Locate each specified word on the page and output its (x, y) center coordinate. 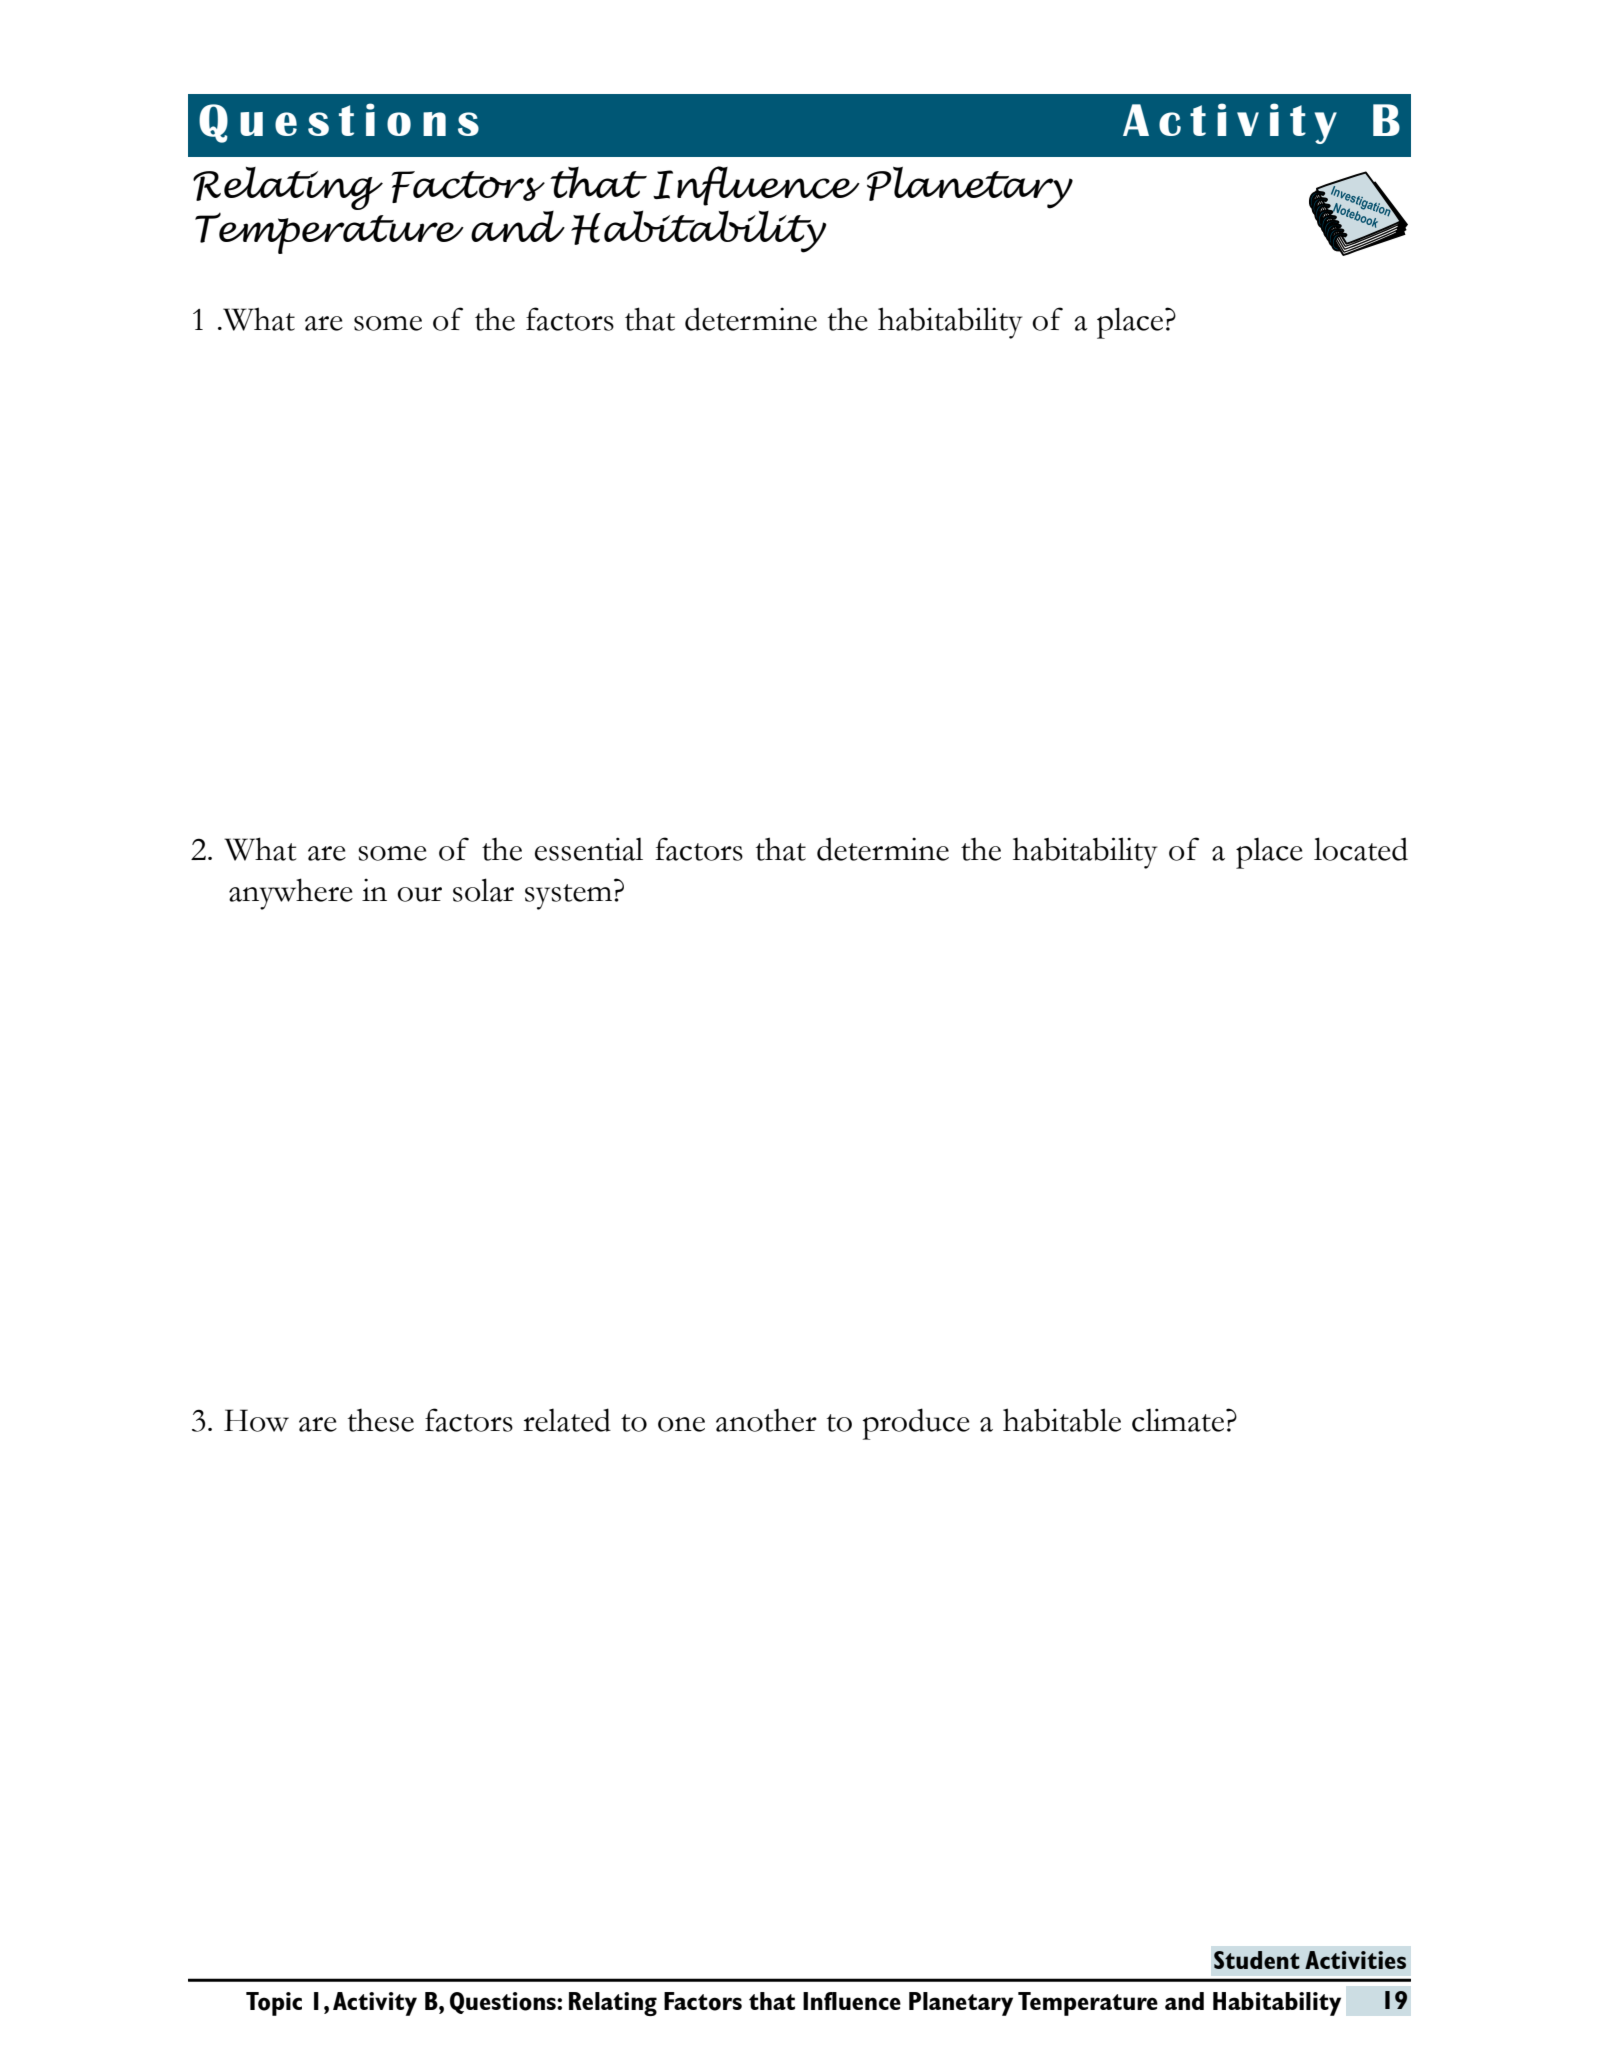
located (1361, 849)
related (567, 1420)
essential (589, 849)
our (419, 894)
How (256, 1420)
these (381, 1420)
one (681, 1424)
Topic (274, 2004)
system (568, 897)
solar (483, 890)
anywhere (291, 894)
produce (916, 1424)
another (766, 1420)
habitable (1062, 1420)
